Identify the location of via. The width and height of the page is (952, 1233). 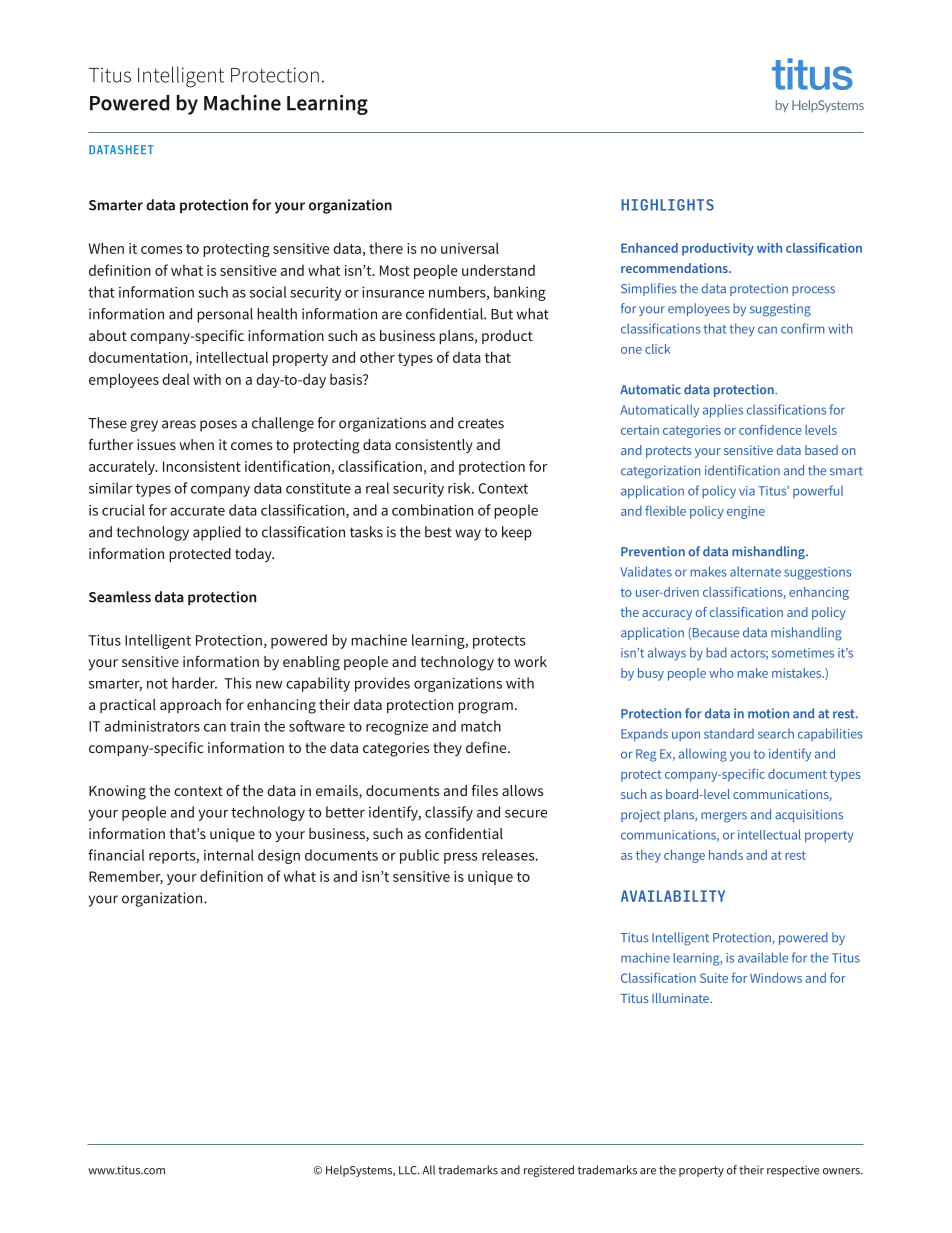
(747, 491).
